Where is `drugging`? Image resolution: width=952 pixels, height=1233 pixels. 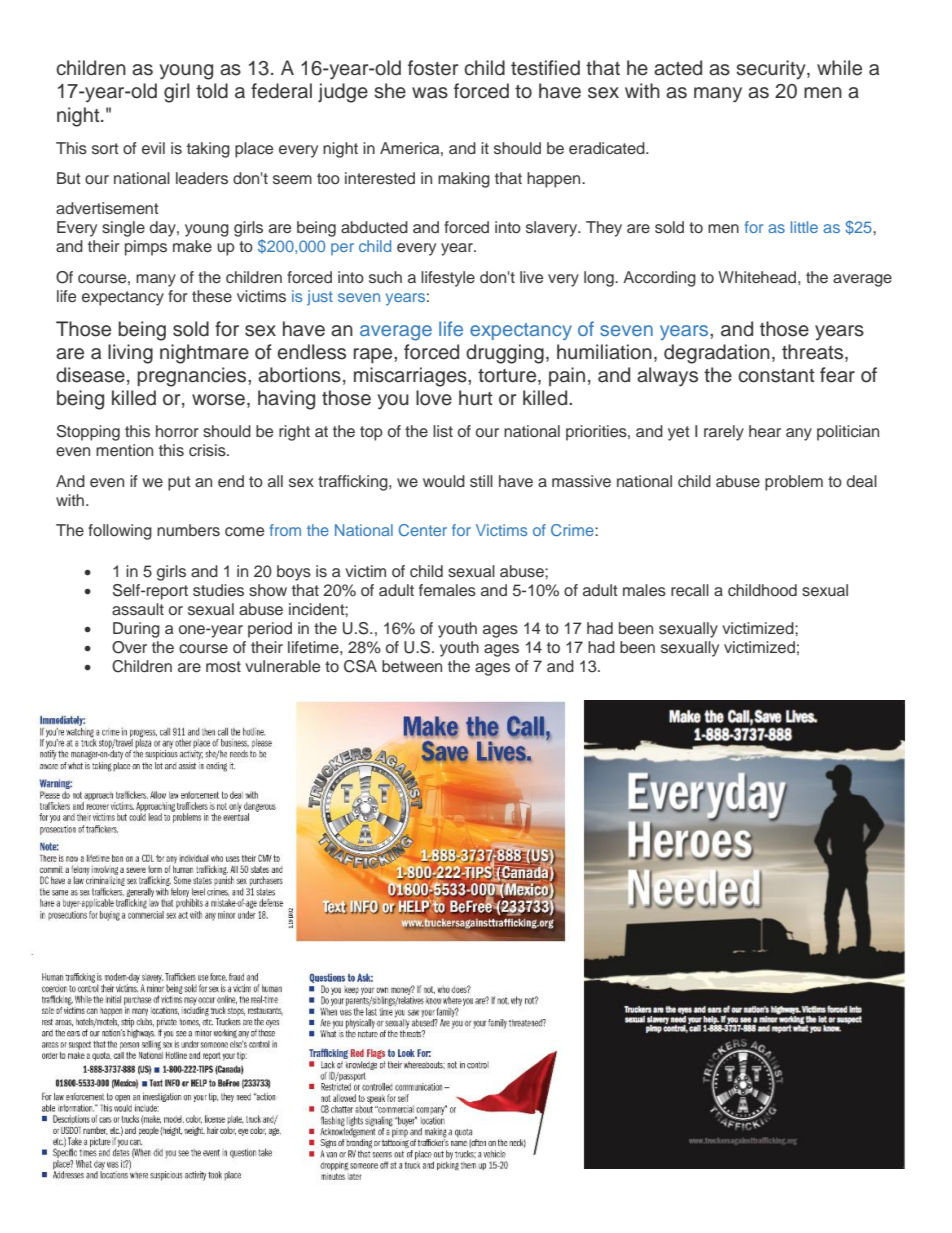 drugging is located at coordinates (505, 354).
